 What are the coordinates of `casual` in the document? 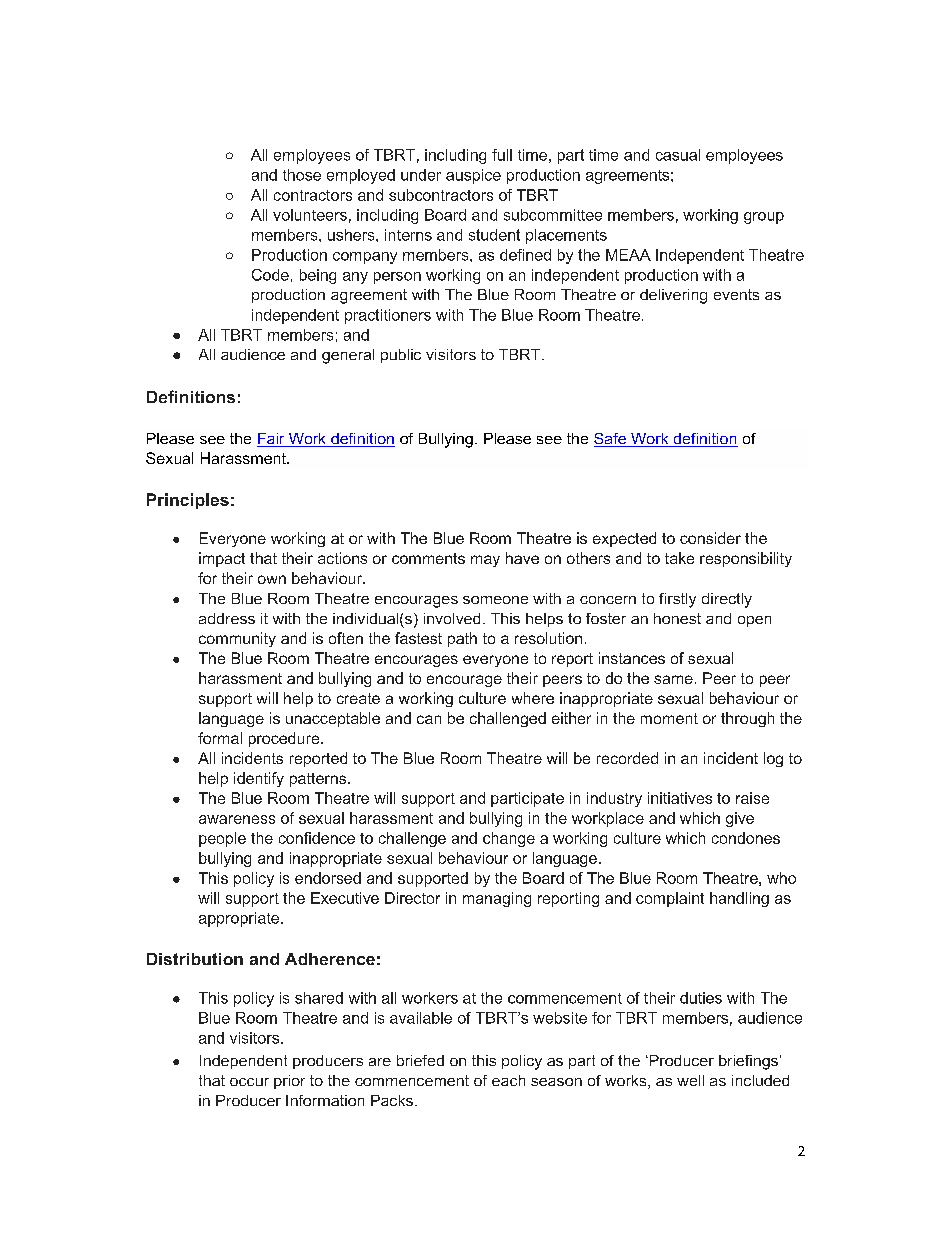 It's located at (678, 155).
